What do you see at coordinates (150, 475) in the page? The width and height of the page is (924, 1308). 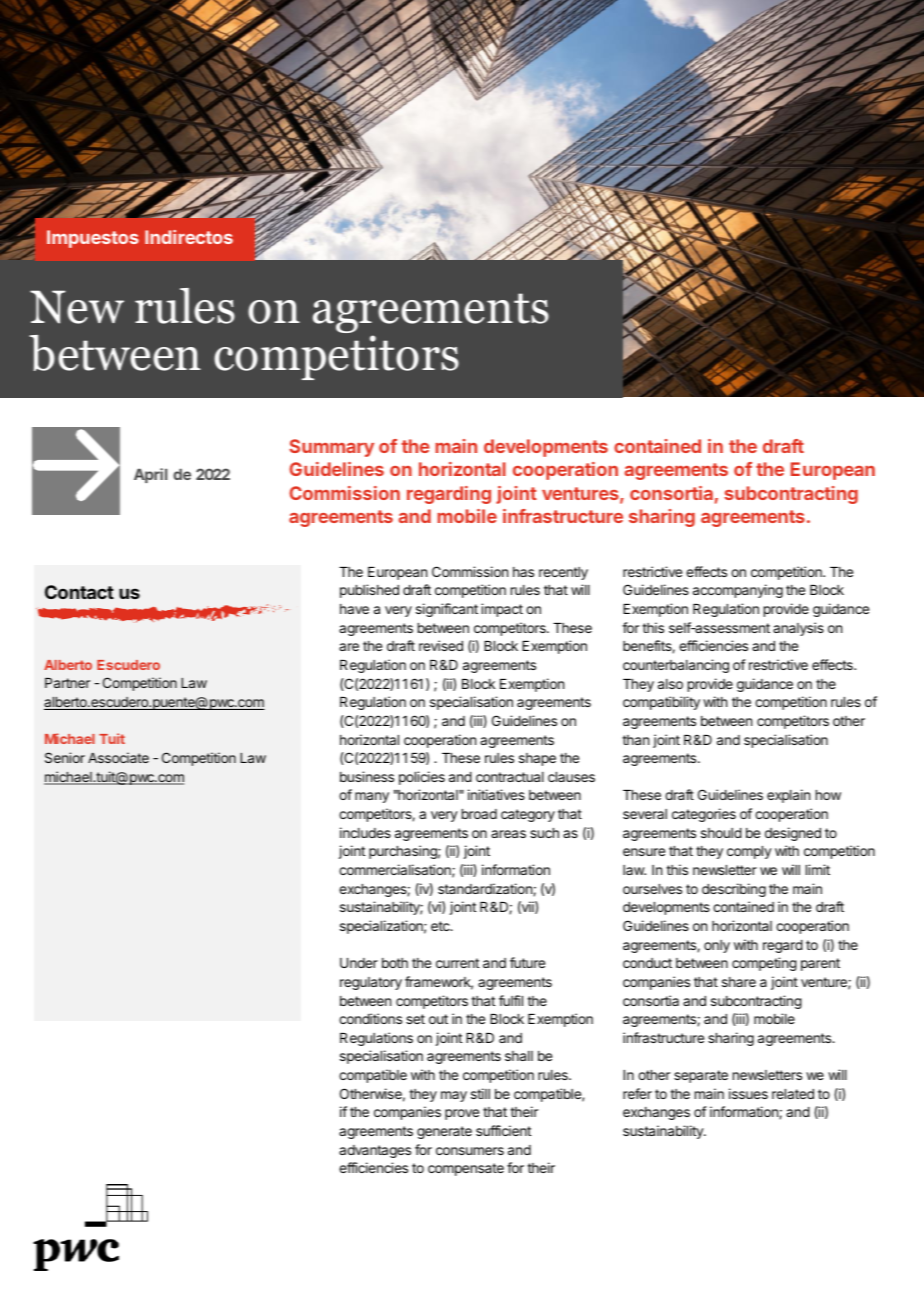 I see `April` at bounding box center [150, 475].
